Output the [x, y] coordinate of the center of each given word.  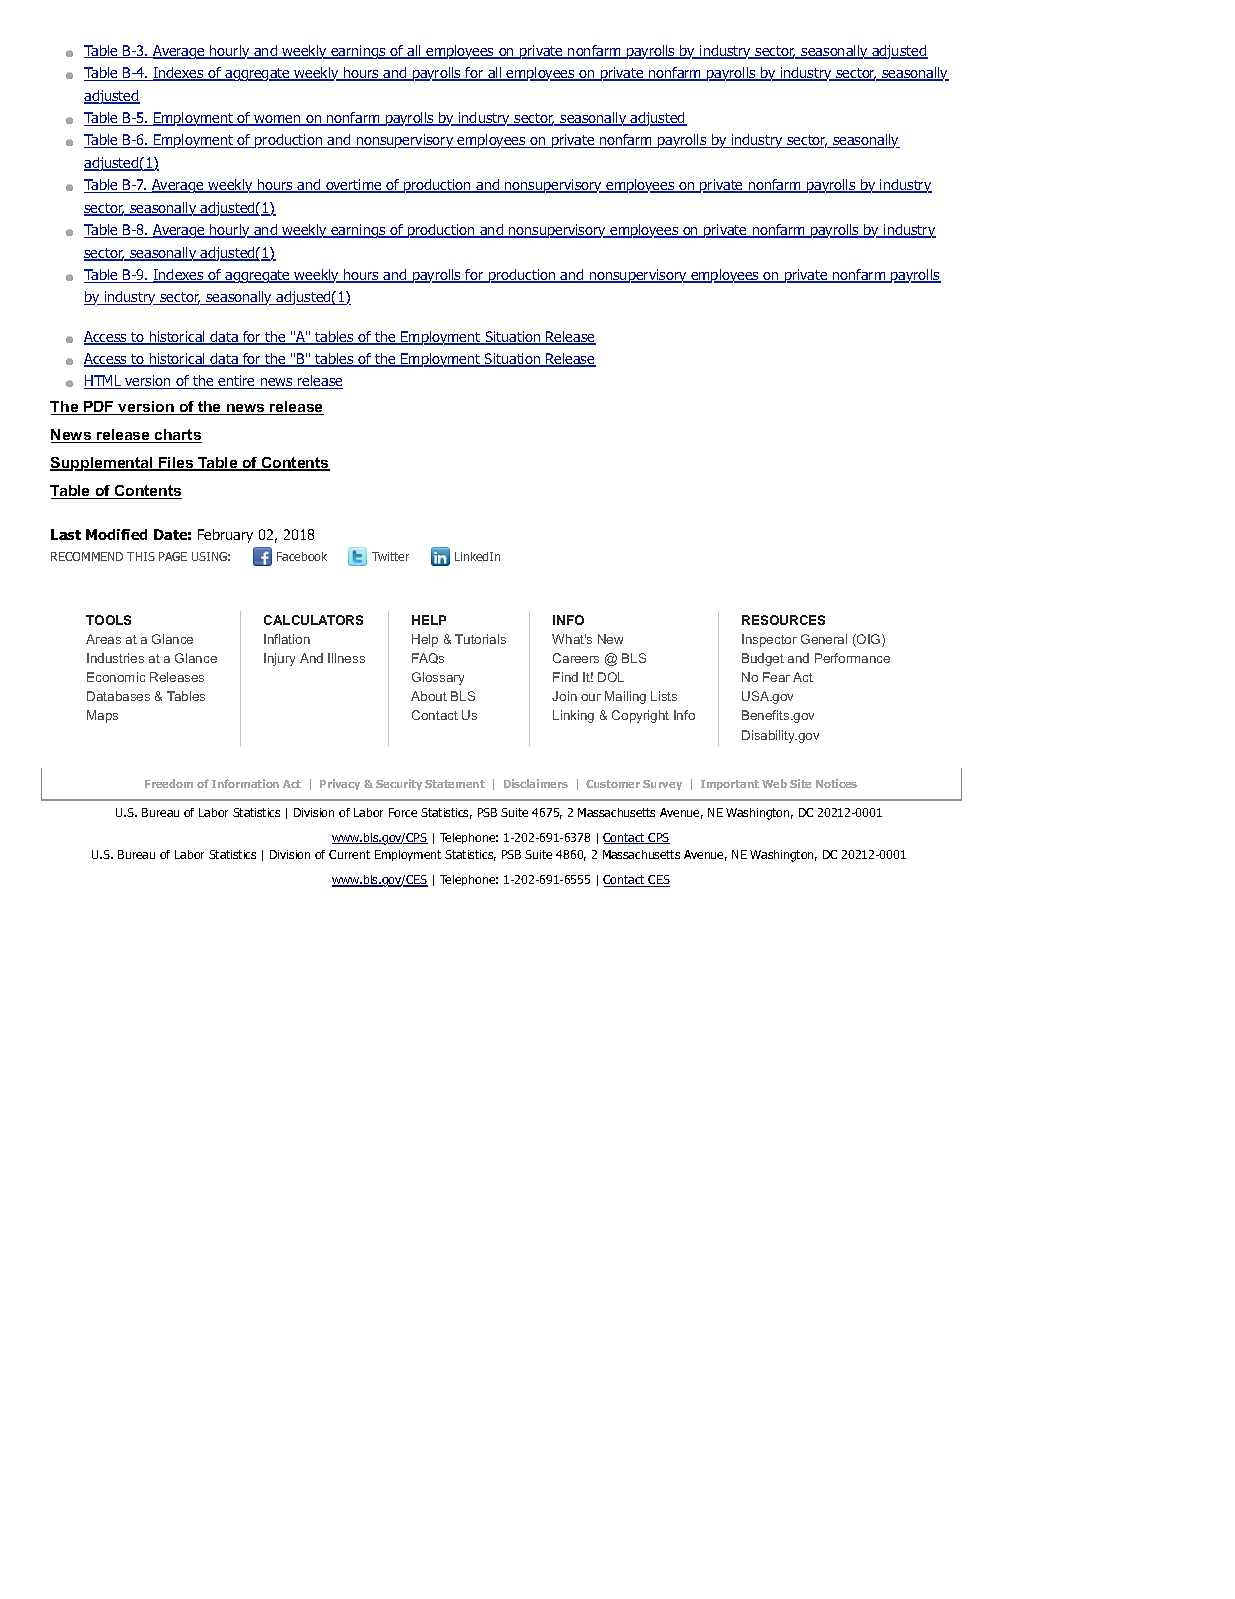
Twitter [390, 556]
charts [177, 436]
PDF [99, 408]
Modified [116, 534]
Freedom [169, 783]
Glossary [438, 678]
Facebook [302, 556]
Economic [116, 677]
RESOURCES [783, 620]
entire [237, 382]
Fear [776, 677]
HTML [104, 382]
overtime [354, 186]
